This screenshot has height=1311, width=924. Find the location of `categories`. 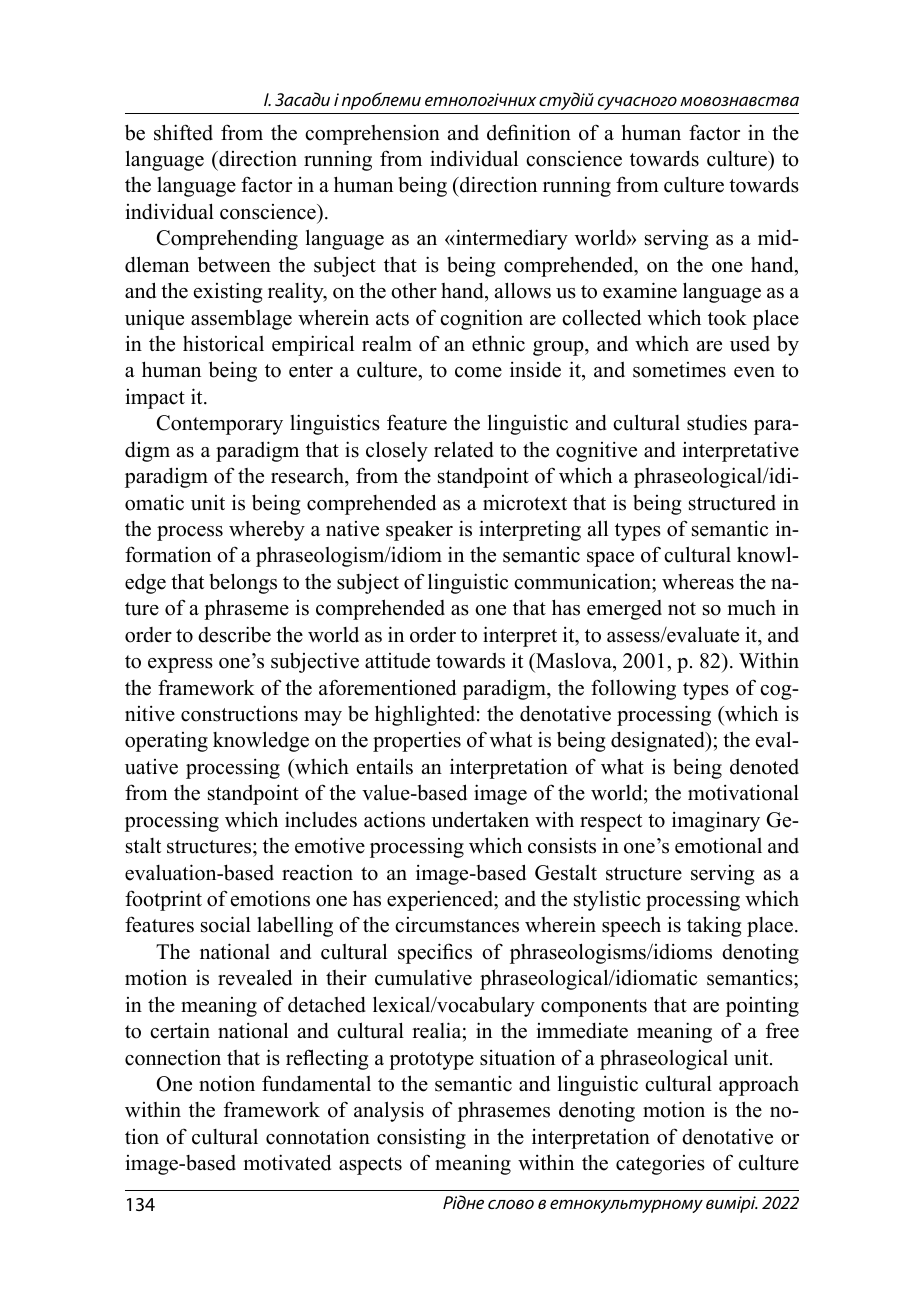

categories is located at coordinates (660, 1165).
